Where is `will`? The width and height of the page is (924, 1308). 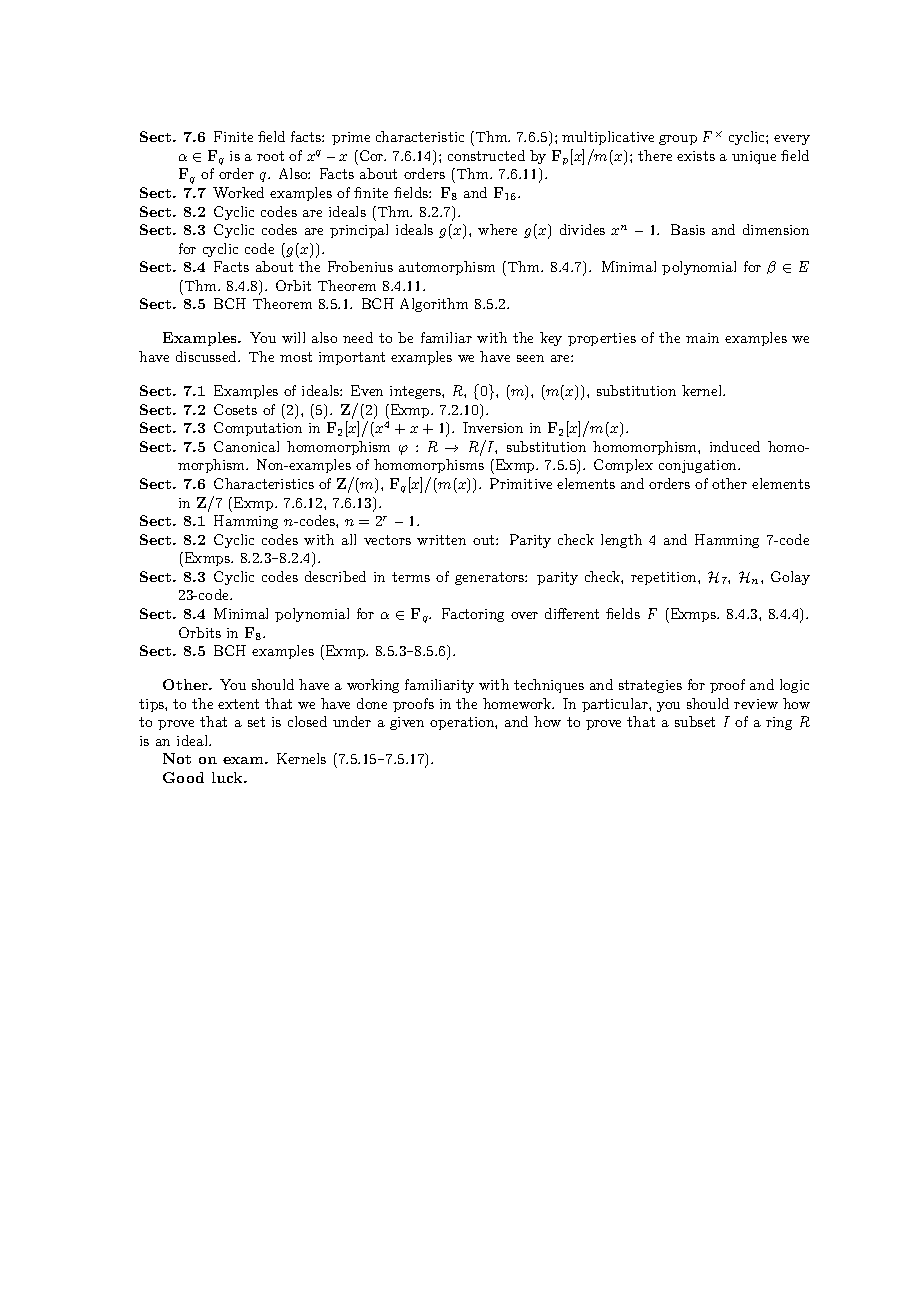 will is located at coordinates (293, 337).
